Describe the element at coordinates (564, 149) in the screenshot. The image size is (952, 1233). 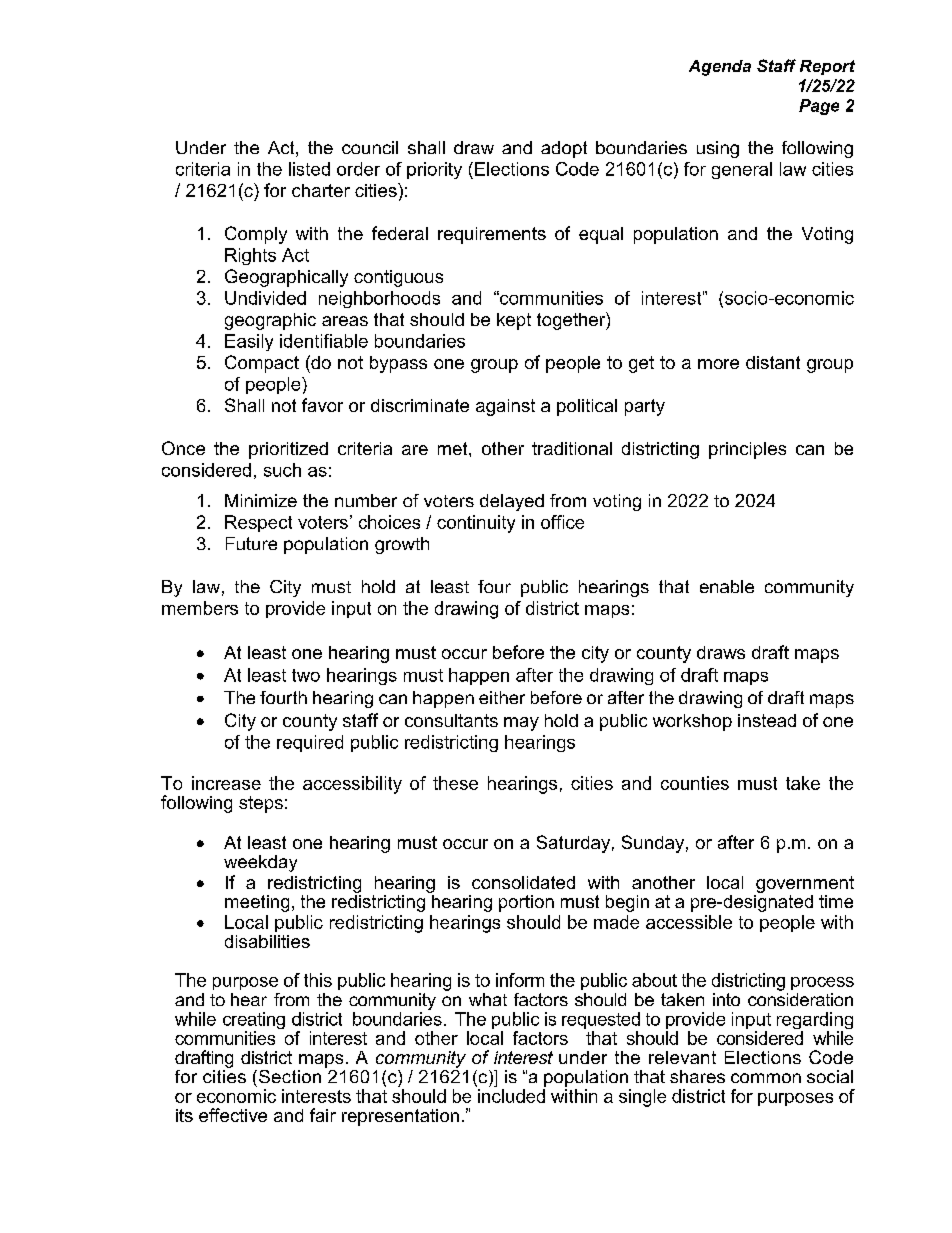
I see `adopt` at that location.
